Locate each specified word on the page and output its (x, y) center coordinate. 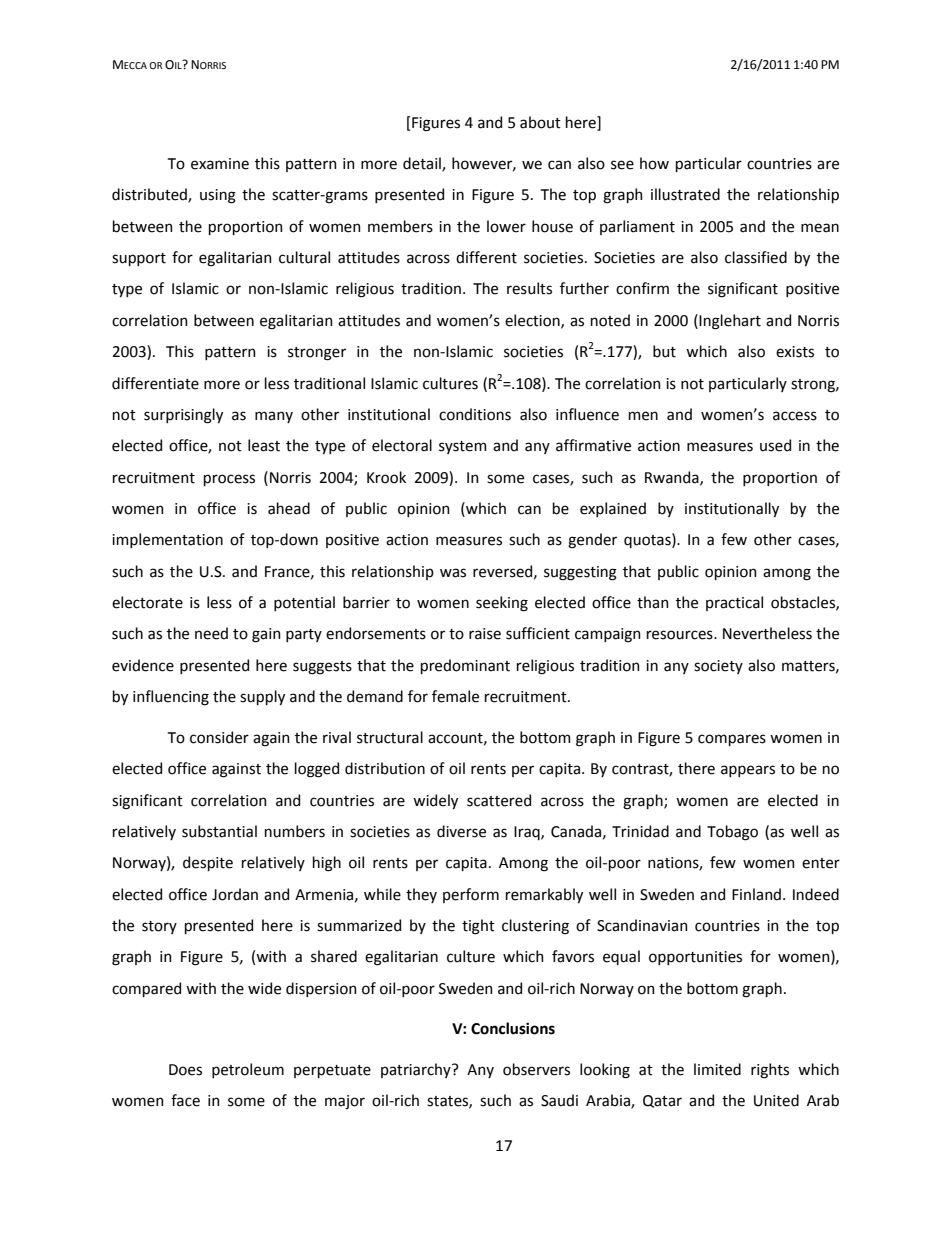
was (453, 573)
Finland (756, 894)
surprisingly (183, 416)
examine (220, 164)
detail (423, 164)
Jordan (235, 894)
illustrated (685, 194)
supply (262, 697)
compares (732, 740)
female (455, 696)
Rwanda (673, 478)
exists (795, 352)
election (533, 321)
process (229, 480)
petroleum (248, 1070)
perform (471, 895)
